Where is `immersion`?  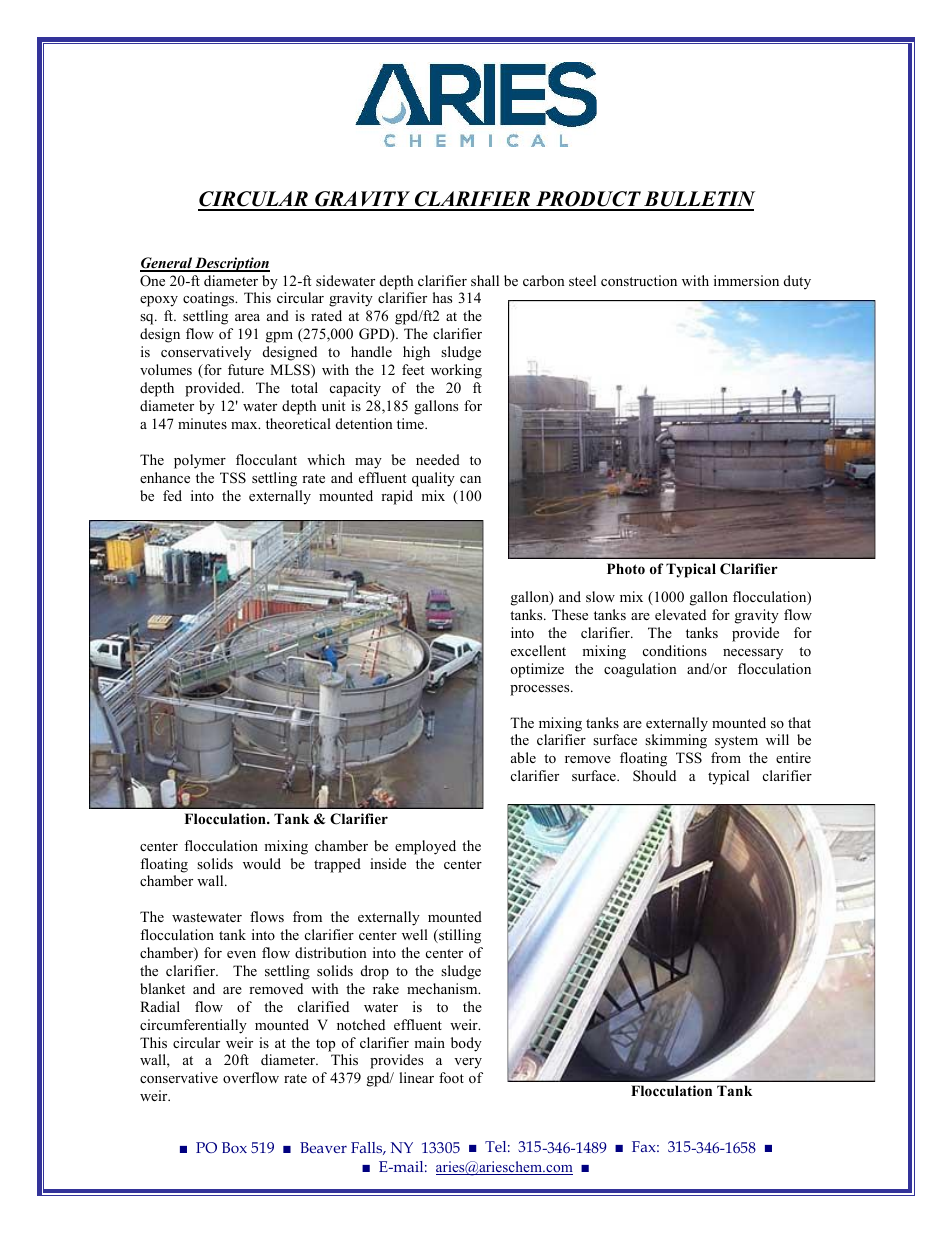
immersion is located at coordinates (746, 280).
